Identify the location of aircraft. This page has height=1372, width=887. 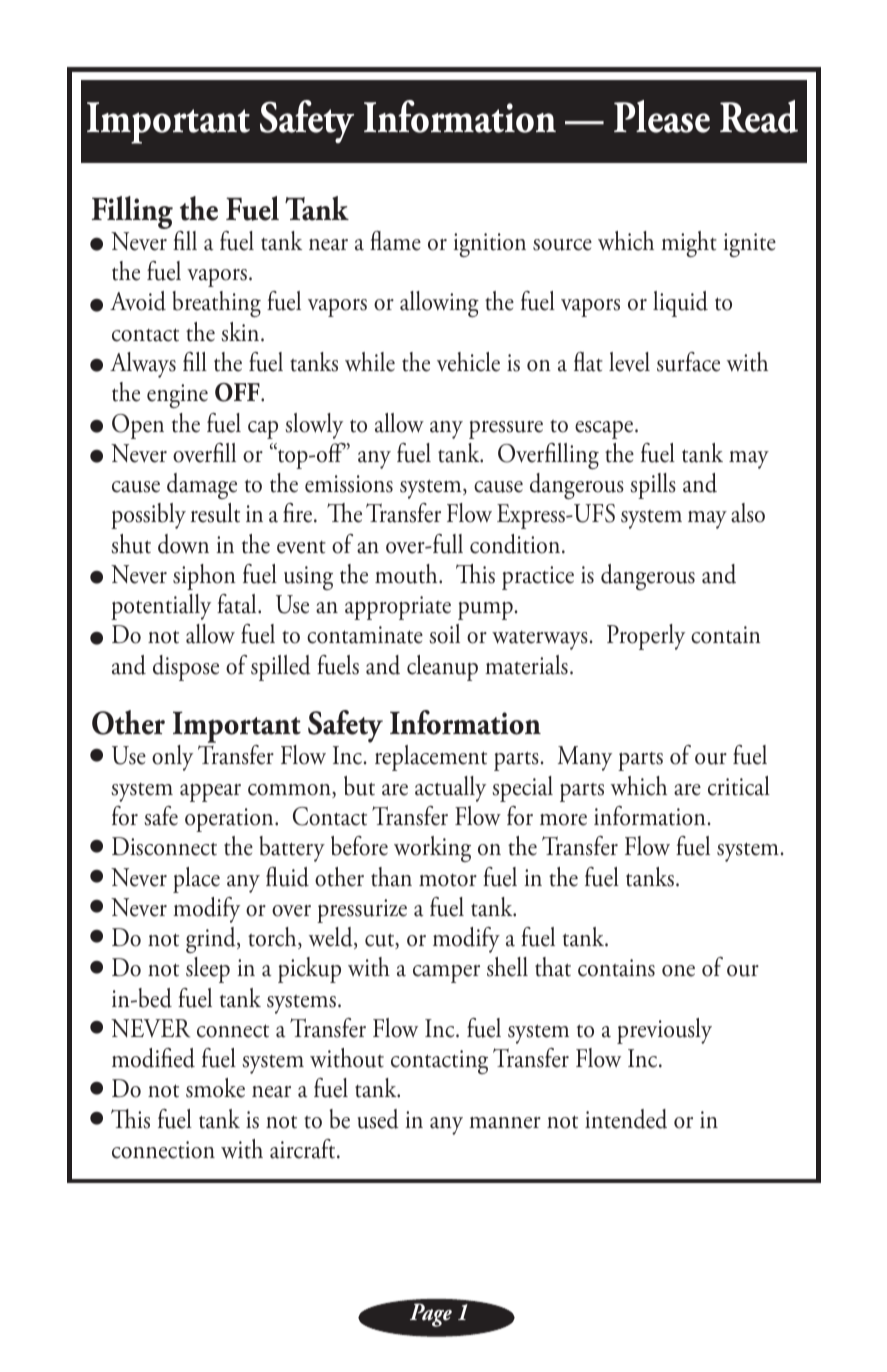
(304, 1149).
